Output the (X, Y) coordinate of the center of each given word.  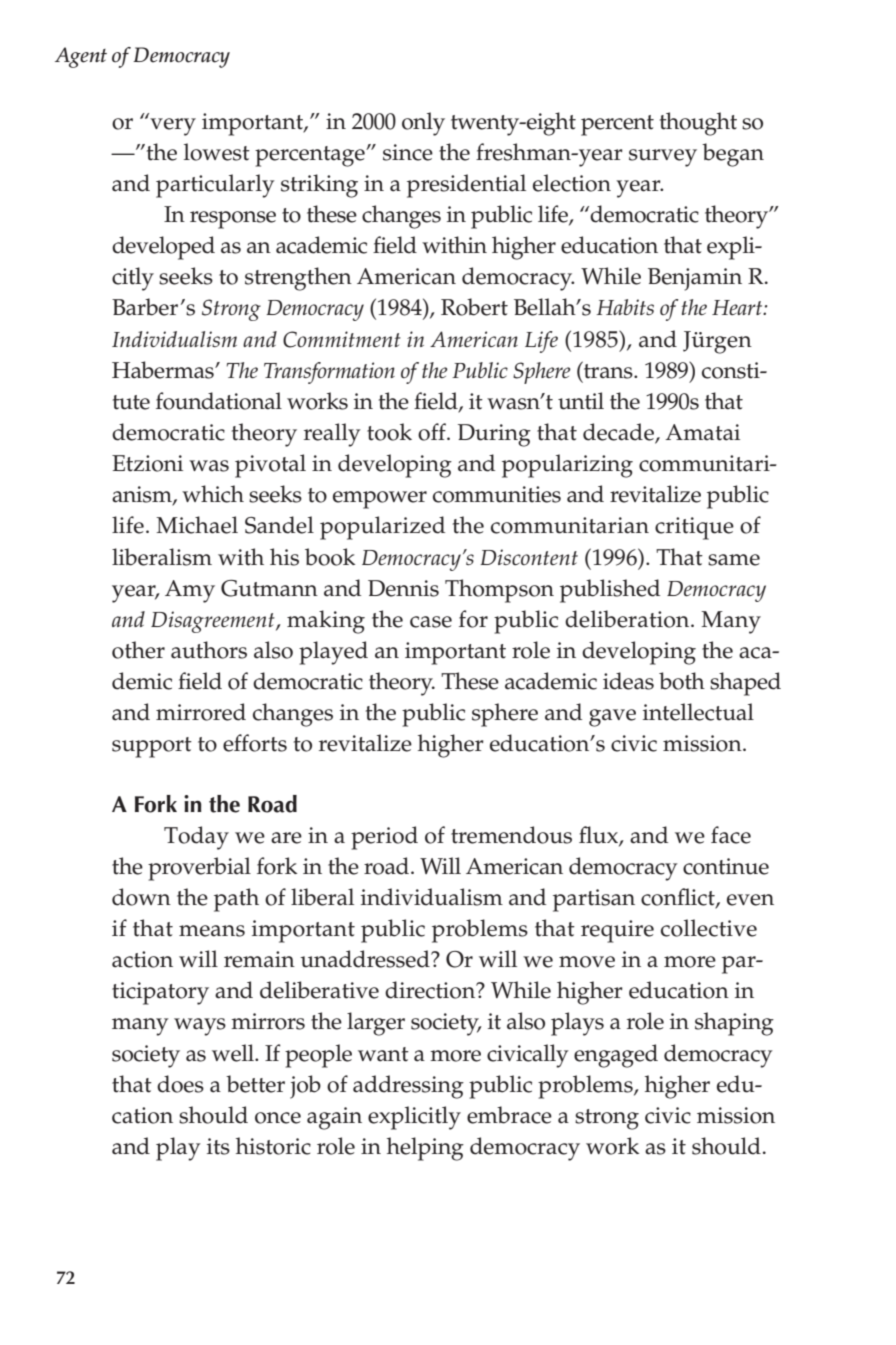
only (423, 124)
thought (698, 124)
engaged (616, 1056)
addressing (408, 1087)
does (180, 1084)
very (173, 127)
